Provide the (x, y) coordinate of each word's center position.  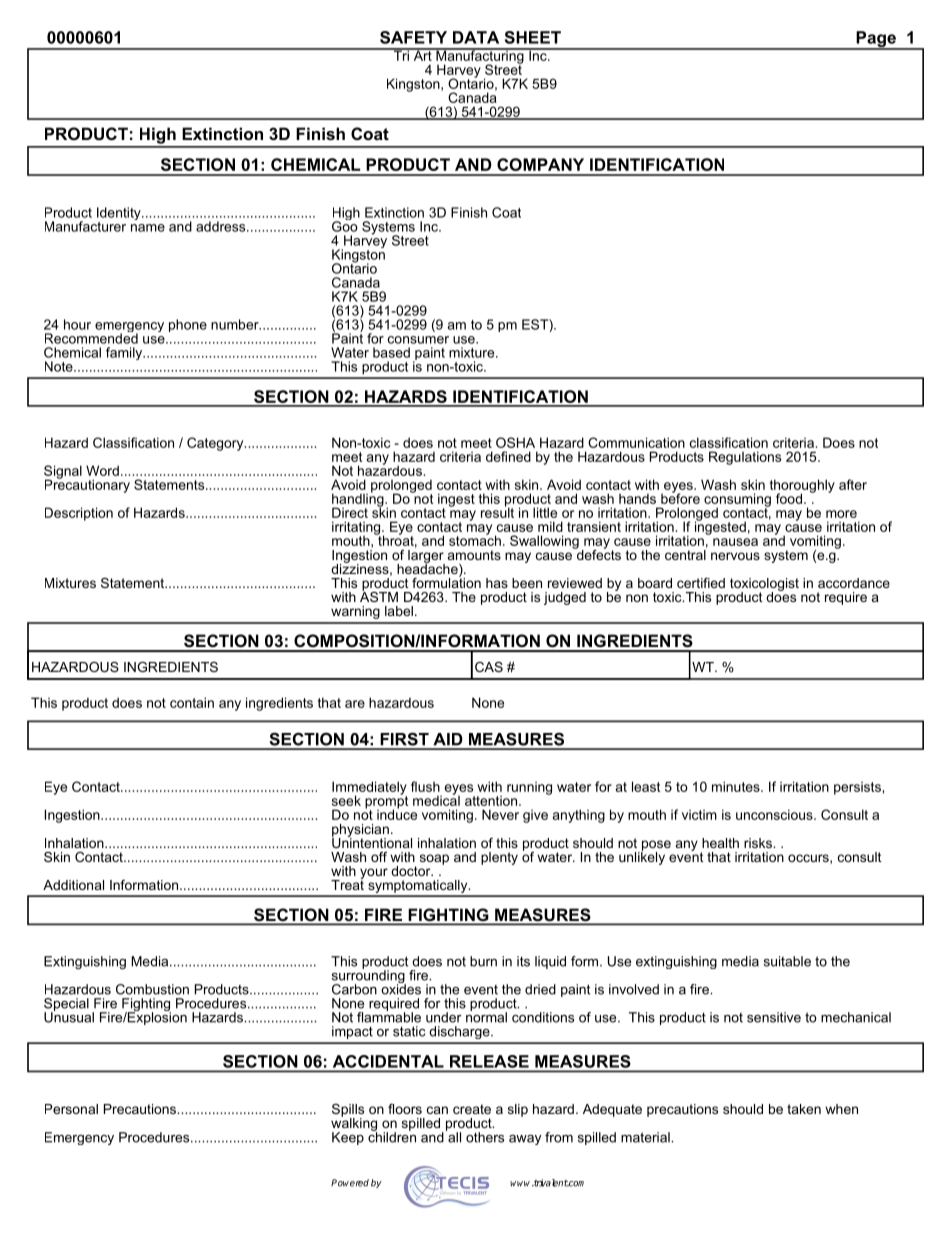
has (497, 583)
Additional (73, 885)
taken (804, 1109)
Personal (71, 1109)
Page (876, 40)
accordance (854, 583)
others (485, 1137)
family (125, 353)
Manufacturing (480, 57)
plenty (499, 858)
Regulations (745, 458)
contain (192, 702)
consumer (418, 340)
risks (759, 843)
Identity (120, 215)
